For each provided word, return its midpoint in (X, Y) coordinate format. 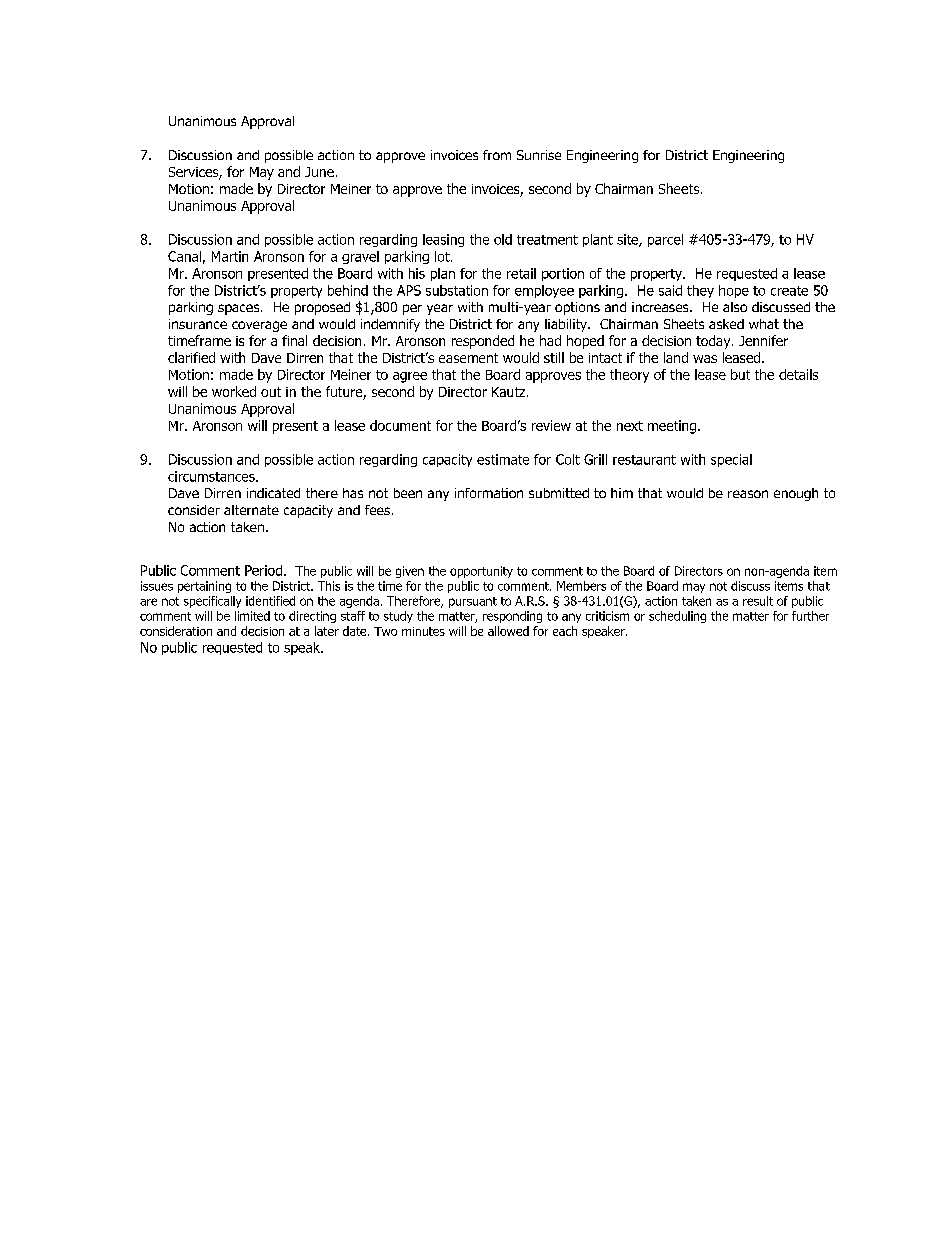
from (497, 155)
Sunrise (539, 155)
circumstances (212, 476)
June (319, 172)
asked (726, 324)
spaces (240, 309)
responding (512, 617)
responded (483, 342)
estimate (503, 459)
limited (252, 616)
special (731, 460)
